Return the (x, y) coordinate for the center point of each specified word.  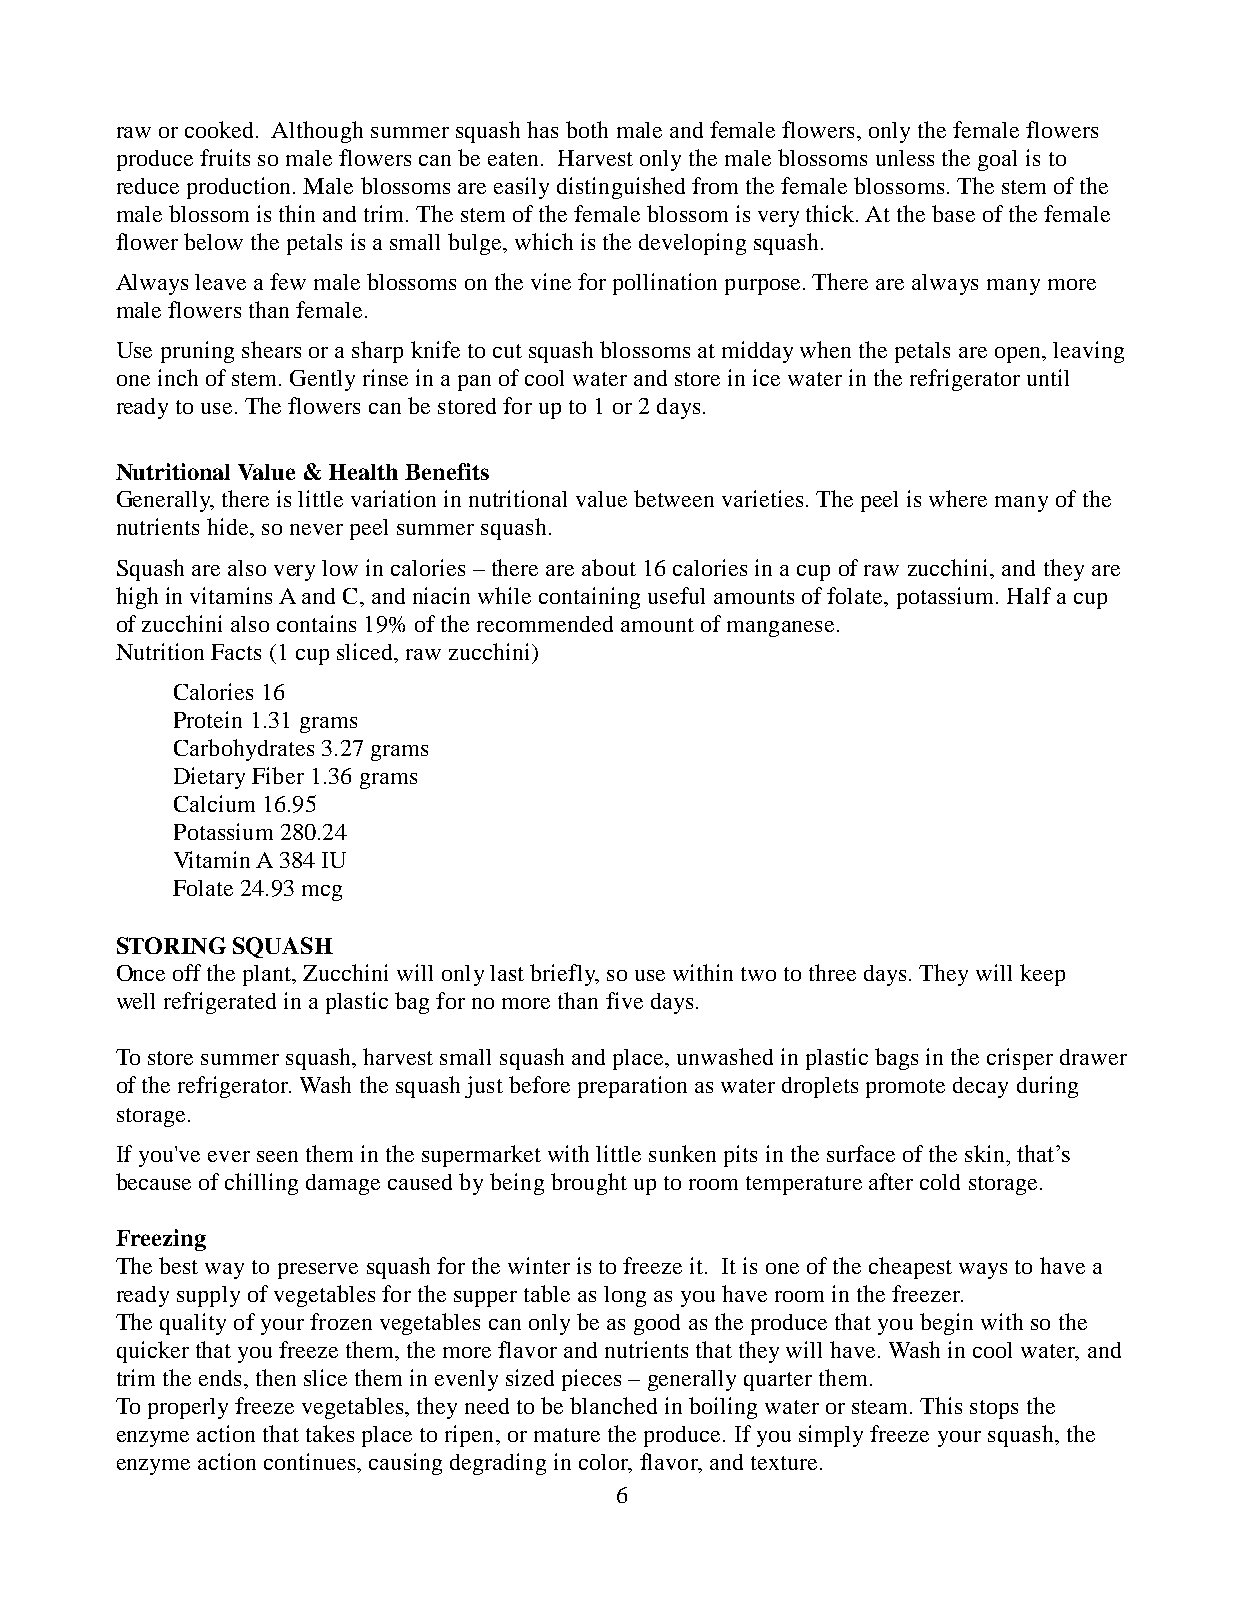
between (674, 498)
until (1048, 377)
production (240, 188)
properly (188, 1408)
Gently (322, 380)
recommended (545, 624)
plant (268, 975)
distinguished (621, 188)
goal (997, 160)
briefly (564, 975)
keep (1042, 975)
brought (589, 1184)
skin (986, 1153)
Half (1029, 595)
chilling (261, 1184)
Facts (236, 652)
